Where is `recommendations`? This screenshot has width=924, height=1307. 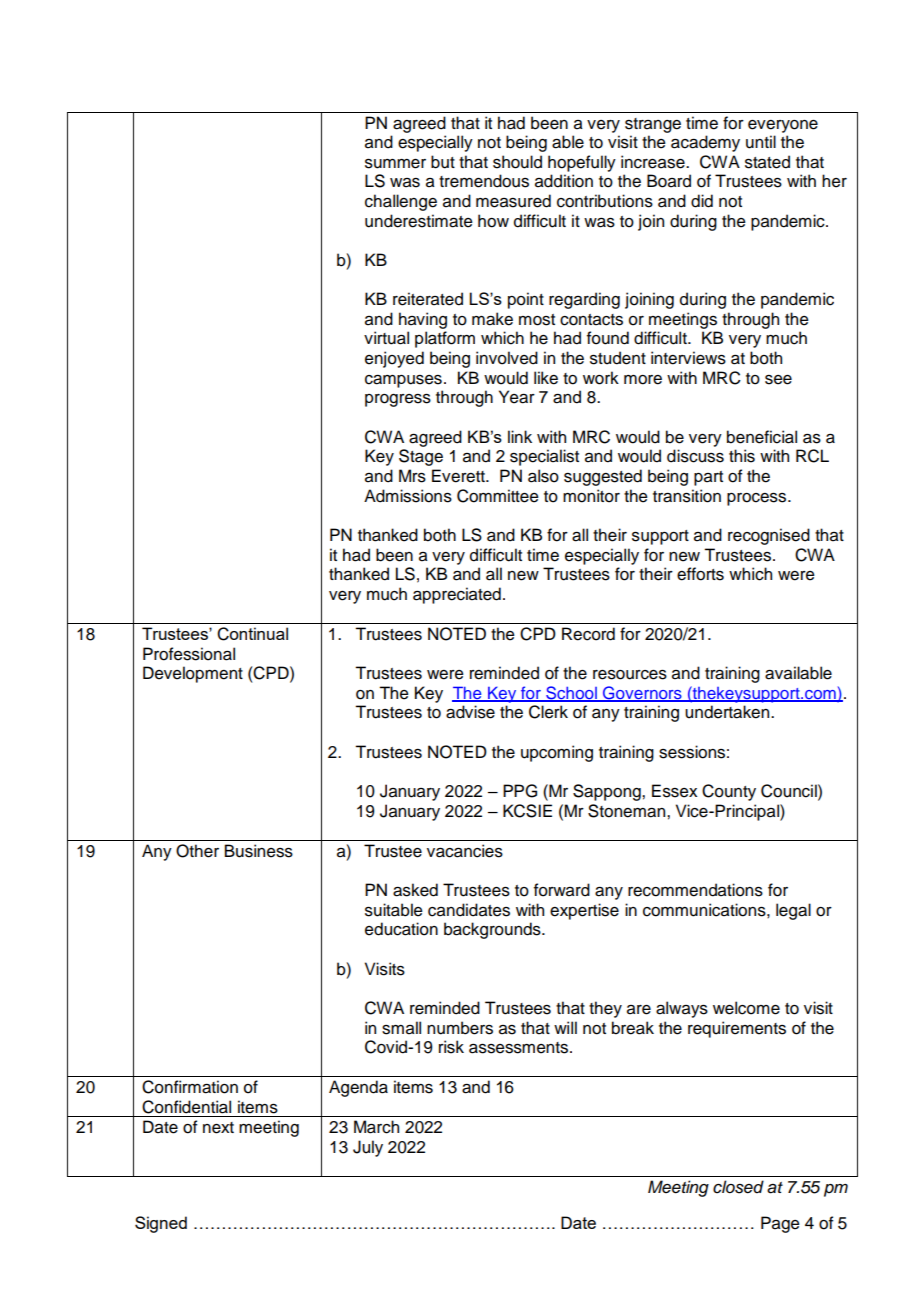 recommendations is located at coordinates (695, 890).
